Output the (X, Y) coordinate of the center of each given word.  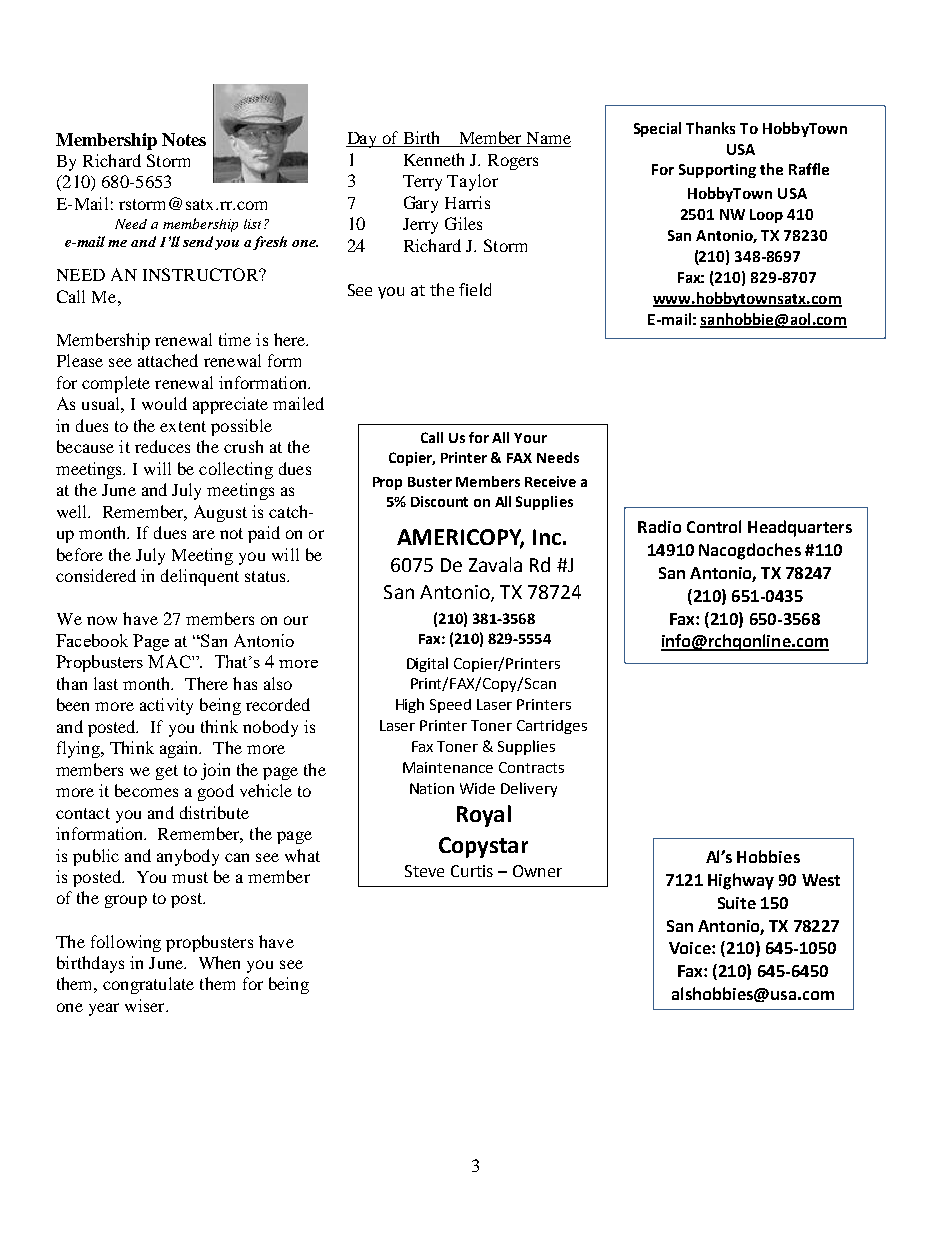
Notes (184, 139)
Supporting (717, 171)
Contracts (531, 767)
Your (530, 438)
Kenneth (434, 159)
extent (183, 426)
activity (166, 706)
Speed (450, 706)
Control (714, 526)
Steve (424, 871)
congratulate (148, 985)
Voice (691, 948)
